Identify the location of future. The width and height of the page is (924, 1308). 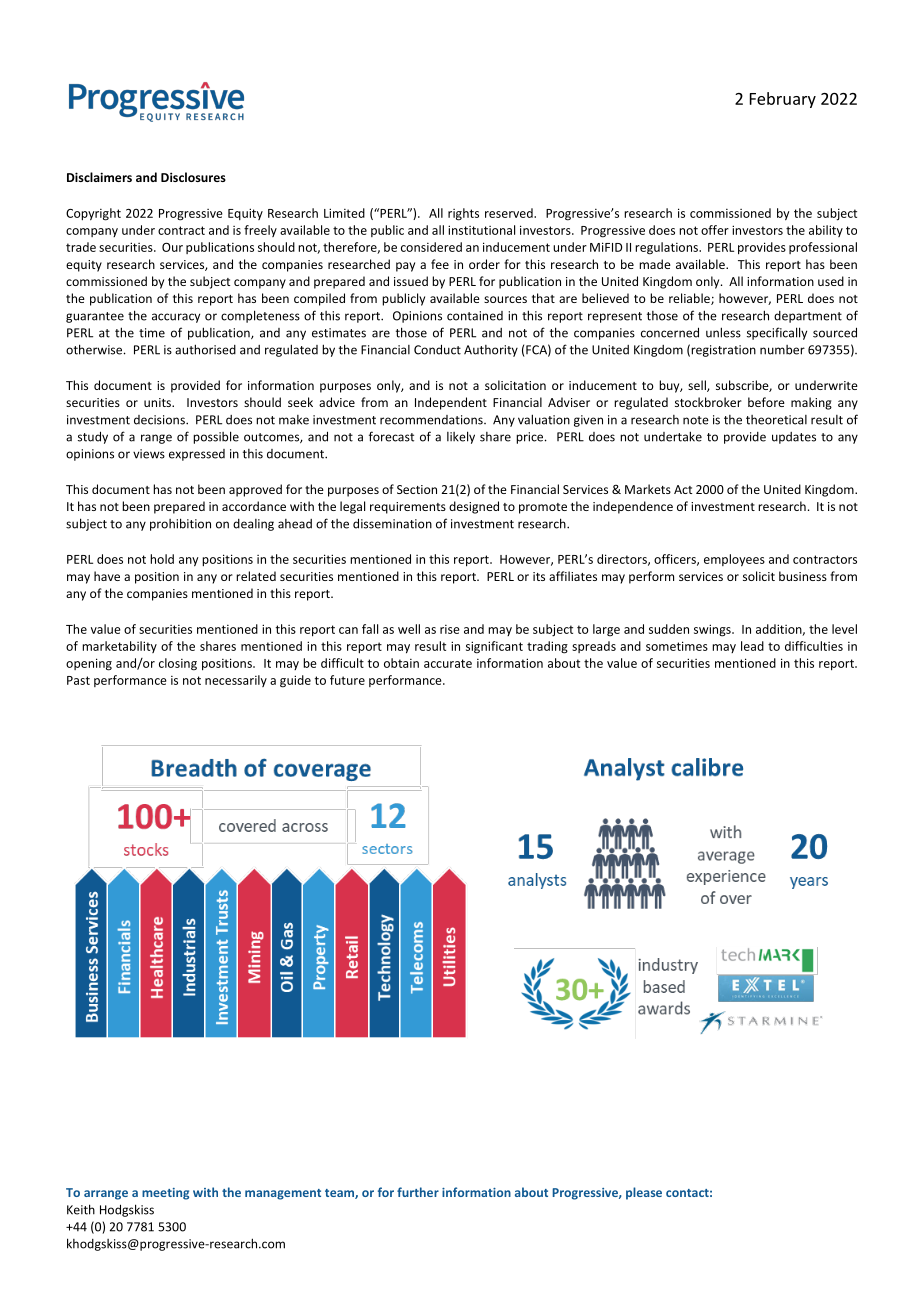
(347, 680).
